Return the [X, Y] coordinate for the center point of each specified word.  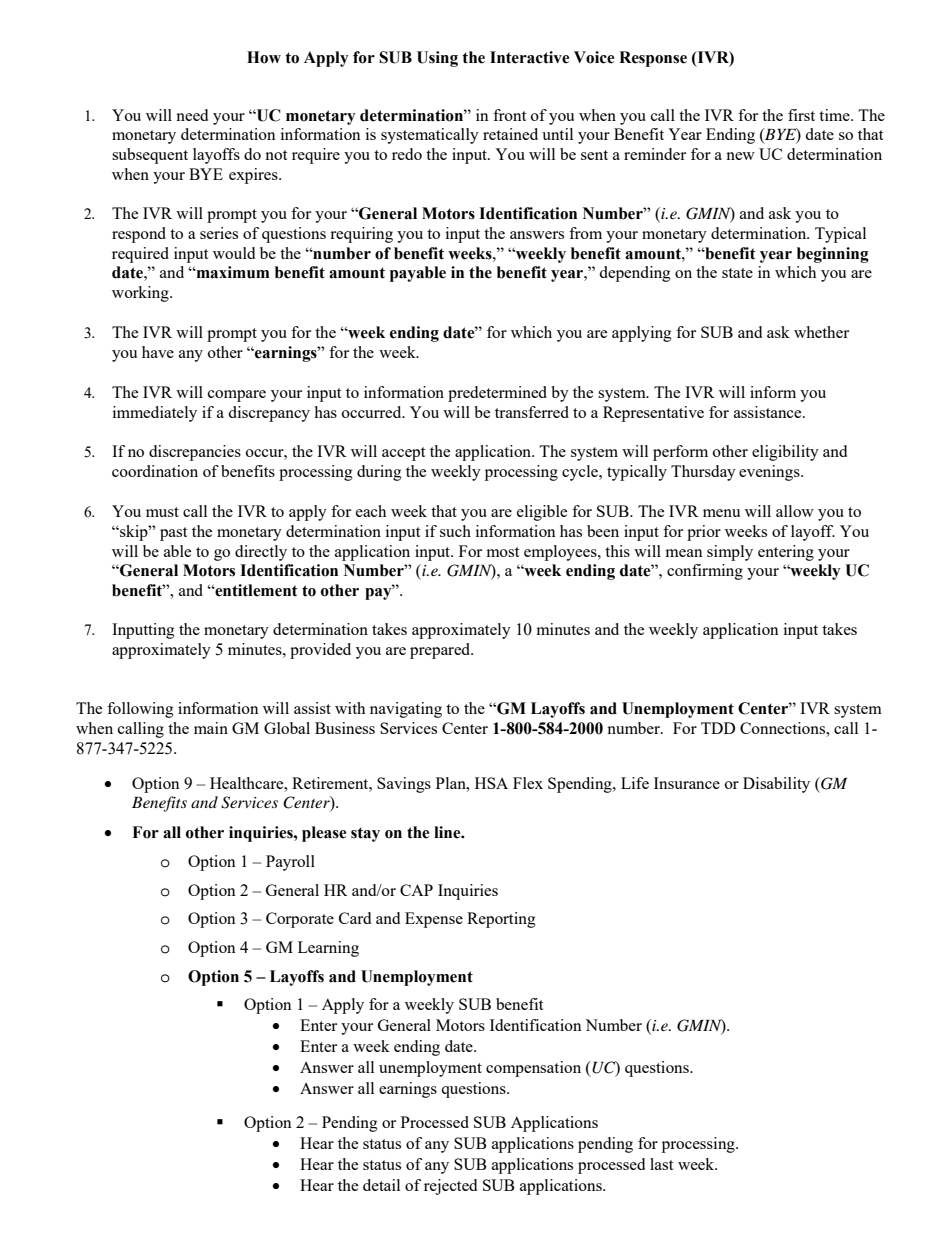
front [509, 115]
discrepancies [195, 453]
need [192, 115]
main [211, 728]
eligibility [785, 453]
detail [381, 1185]
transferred [532, 412]
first [801, 115]
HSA [491, 783]
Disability [776, 785]
